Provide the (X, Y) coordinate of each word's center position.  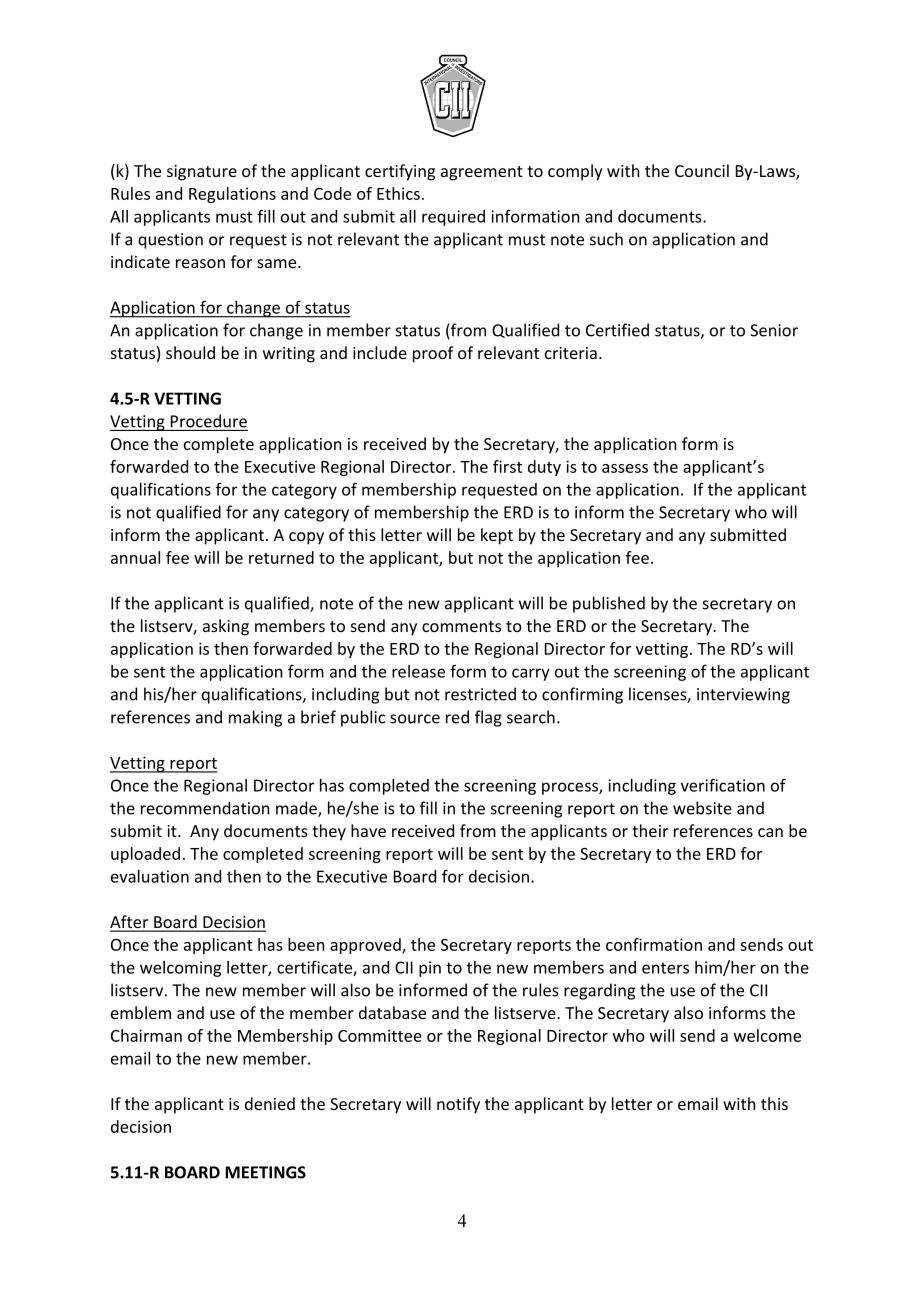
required (453, 218)
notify (458, 1105)
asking (226, 627)
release (418, 671)
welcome (767, 1035)
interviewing (743, 696)
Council (702, 170)
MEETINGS (265, 1172)
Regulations (232, 195)
